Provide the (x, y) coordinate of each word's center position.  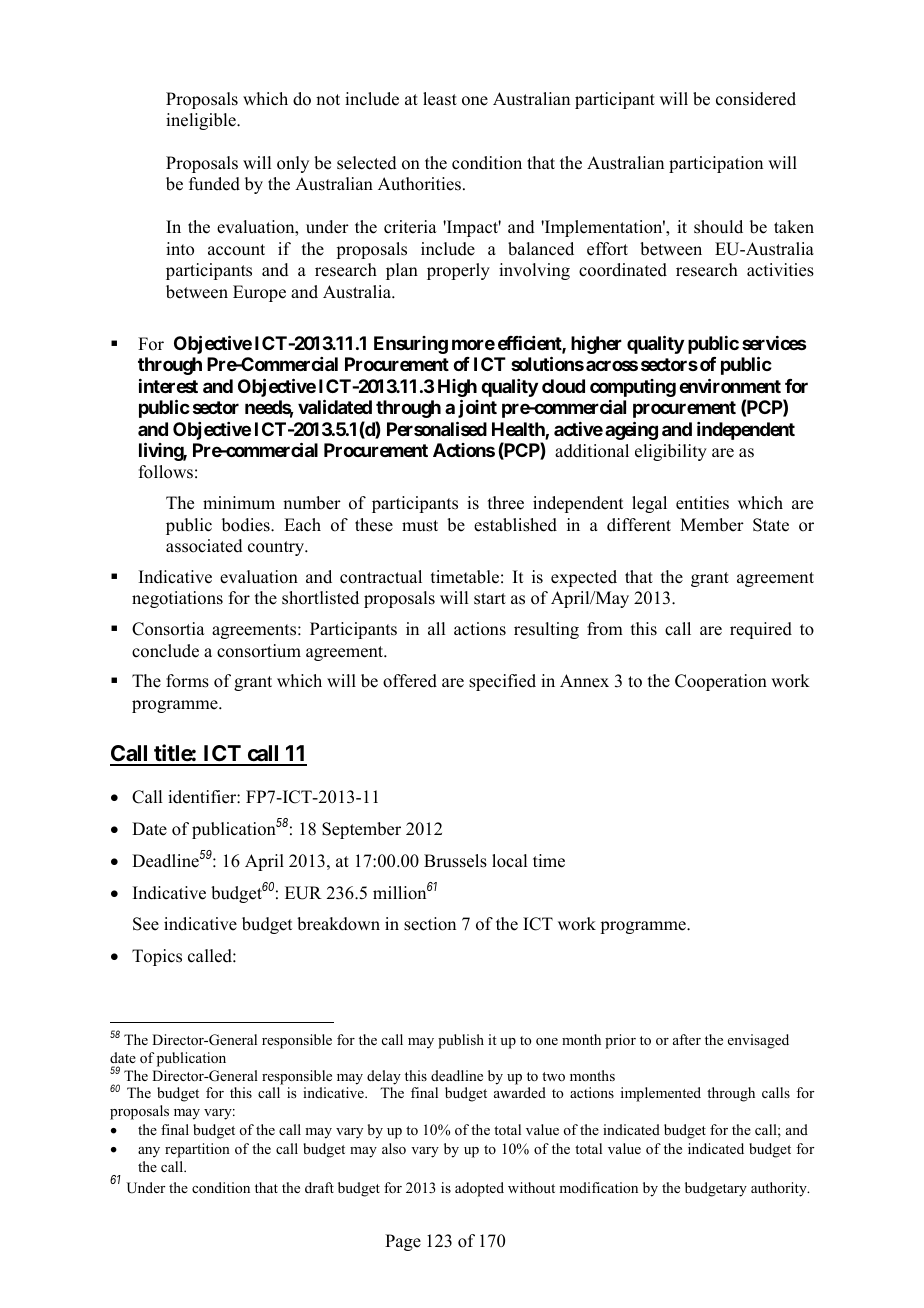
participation (716, 164)
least (440, 99)
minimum (239, 503)
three (506, 503)
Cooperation (721, 682)
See (146, 924)
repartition (197, 1150)
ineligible (202, 121)
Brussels (455, 861)
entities (702, 503)
